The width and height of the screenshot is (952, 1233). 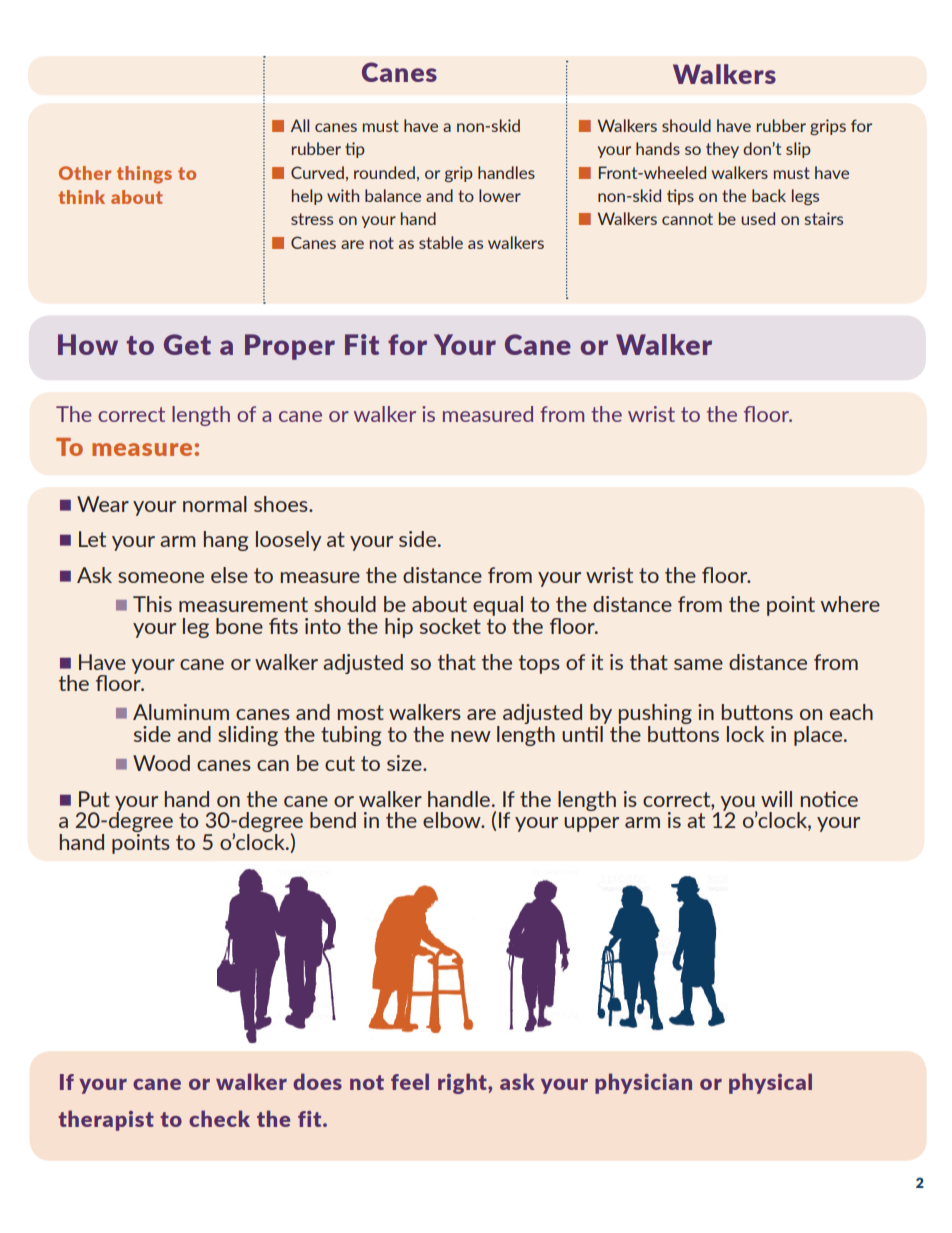 What do you see at coordinates (500, 195) in the screenshot?
I see `lower` at bounding box center [500, 195].
